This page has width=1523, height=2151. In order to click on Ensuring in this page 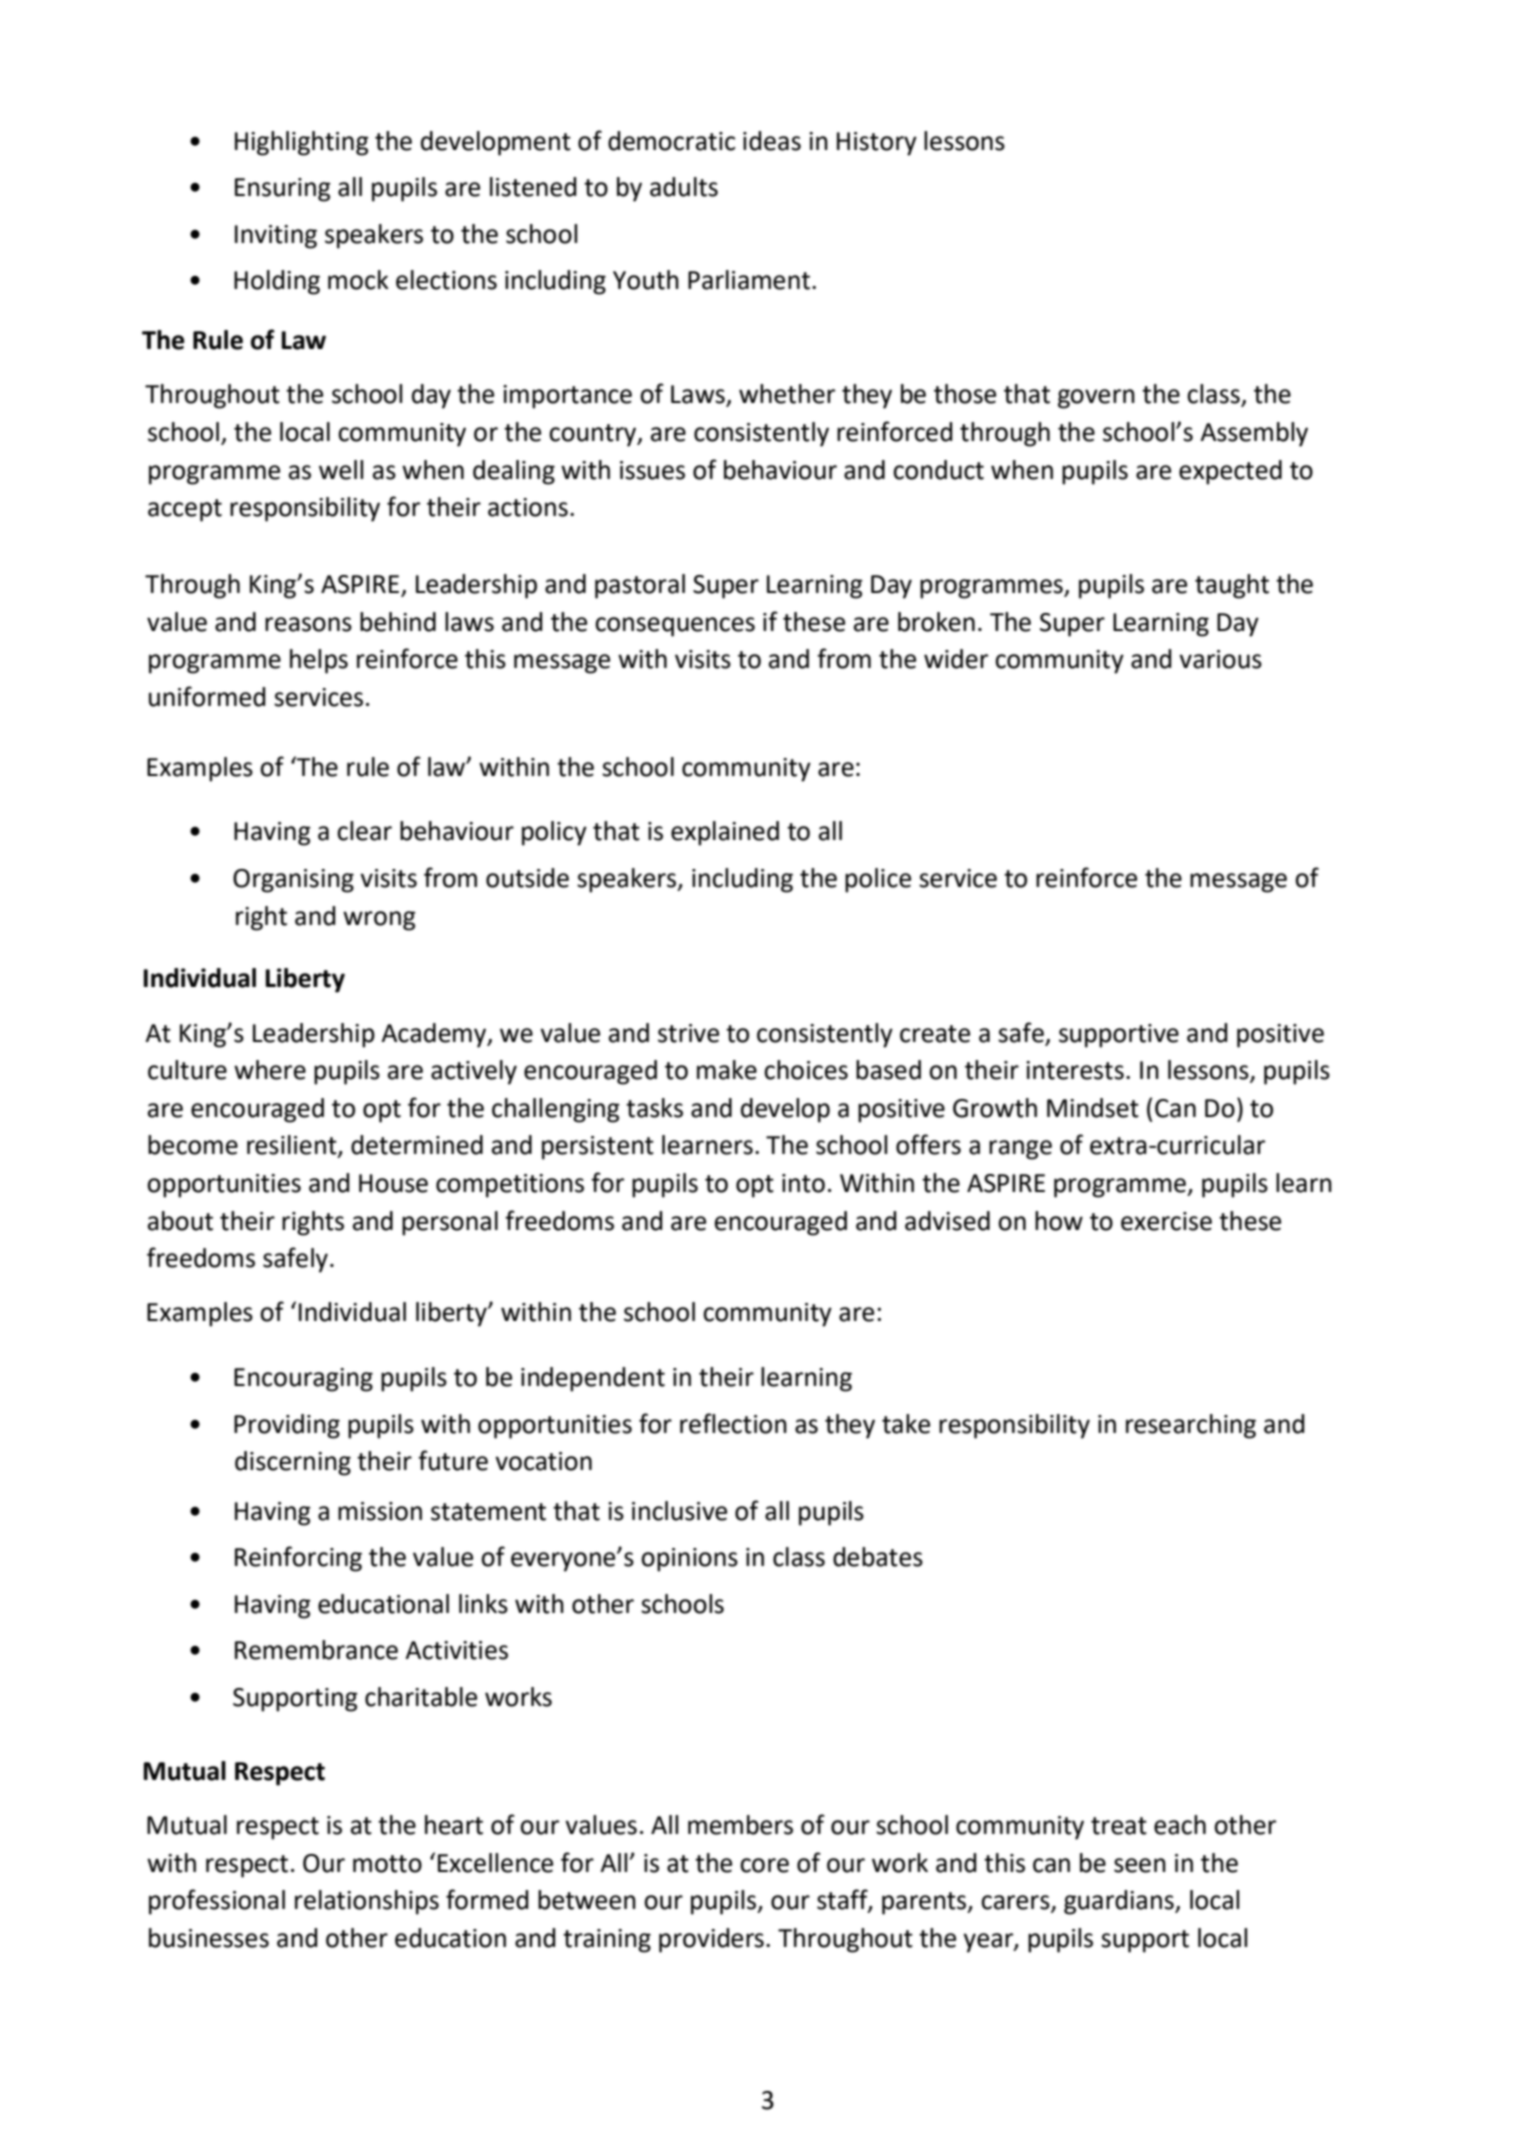, I will do `click(283, 190)`.
